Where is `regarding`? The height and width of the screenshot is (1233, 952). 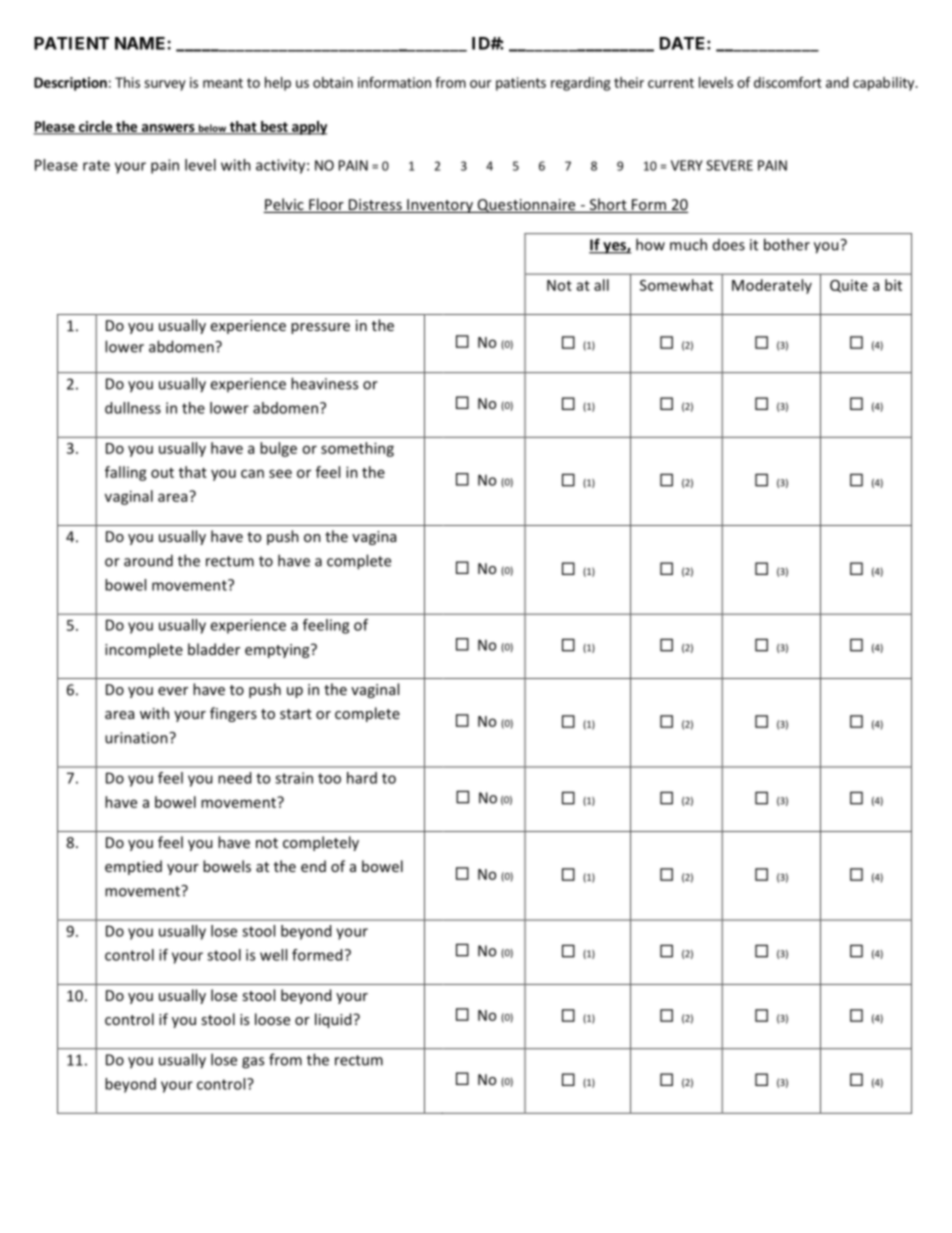 regarding is located at coordinates (580, 84).
